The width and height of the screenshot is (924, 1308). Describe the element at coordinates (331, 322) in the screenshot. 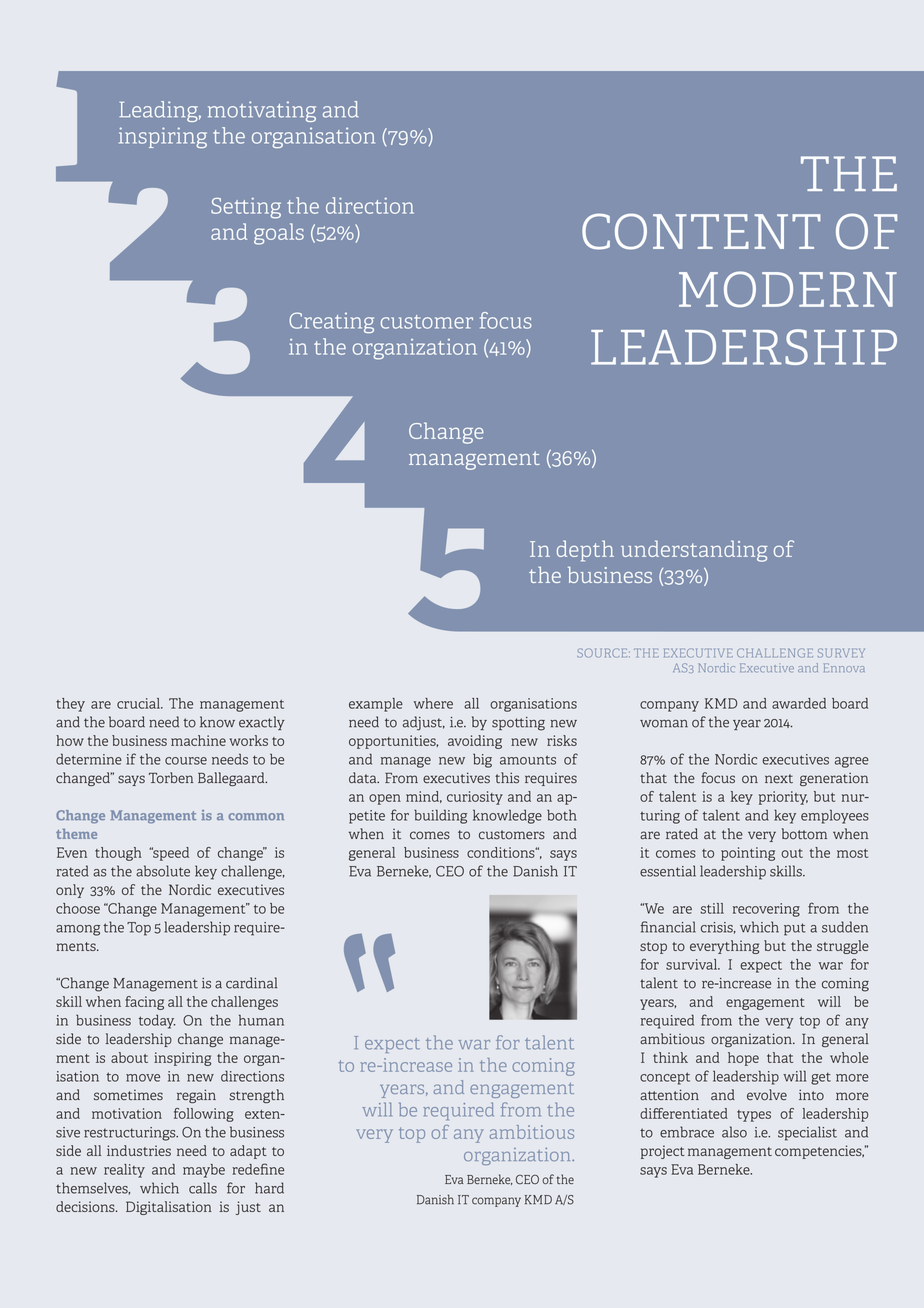

I see `Creating` at that location.
